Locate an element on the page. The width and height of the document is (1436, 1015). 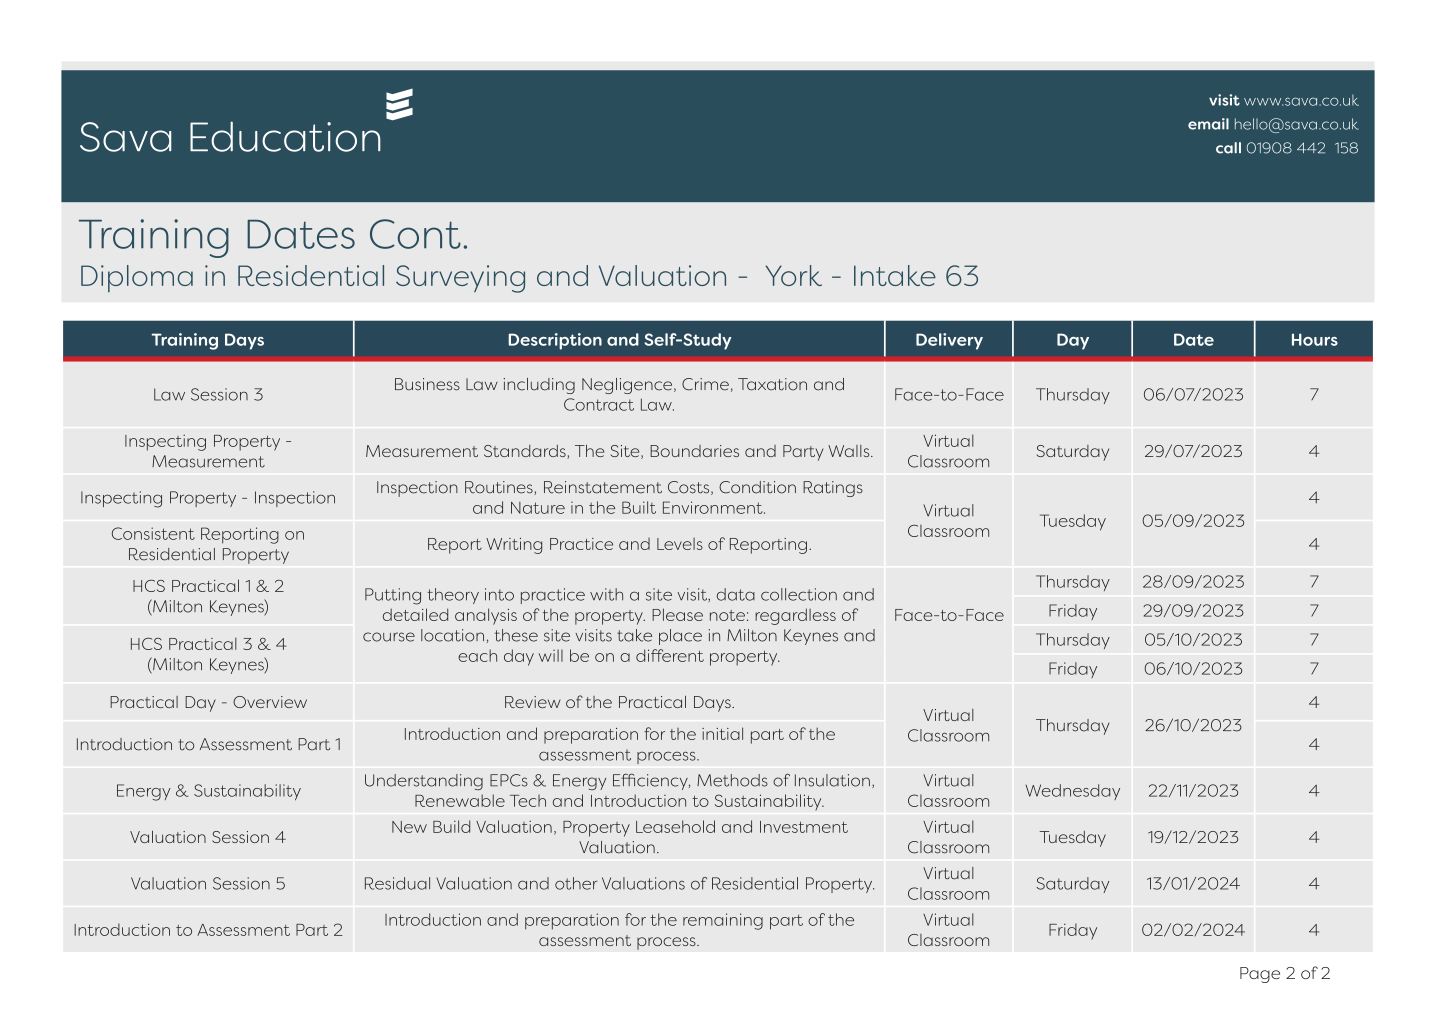
York is located at coordinates (794, 275).
